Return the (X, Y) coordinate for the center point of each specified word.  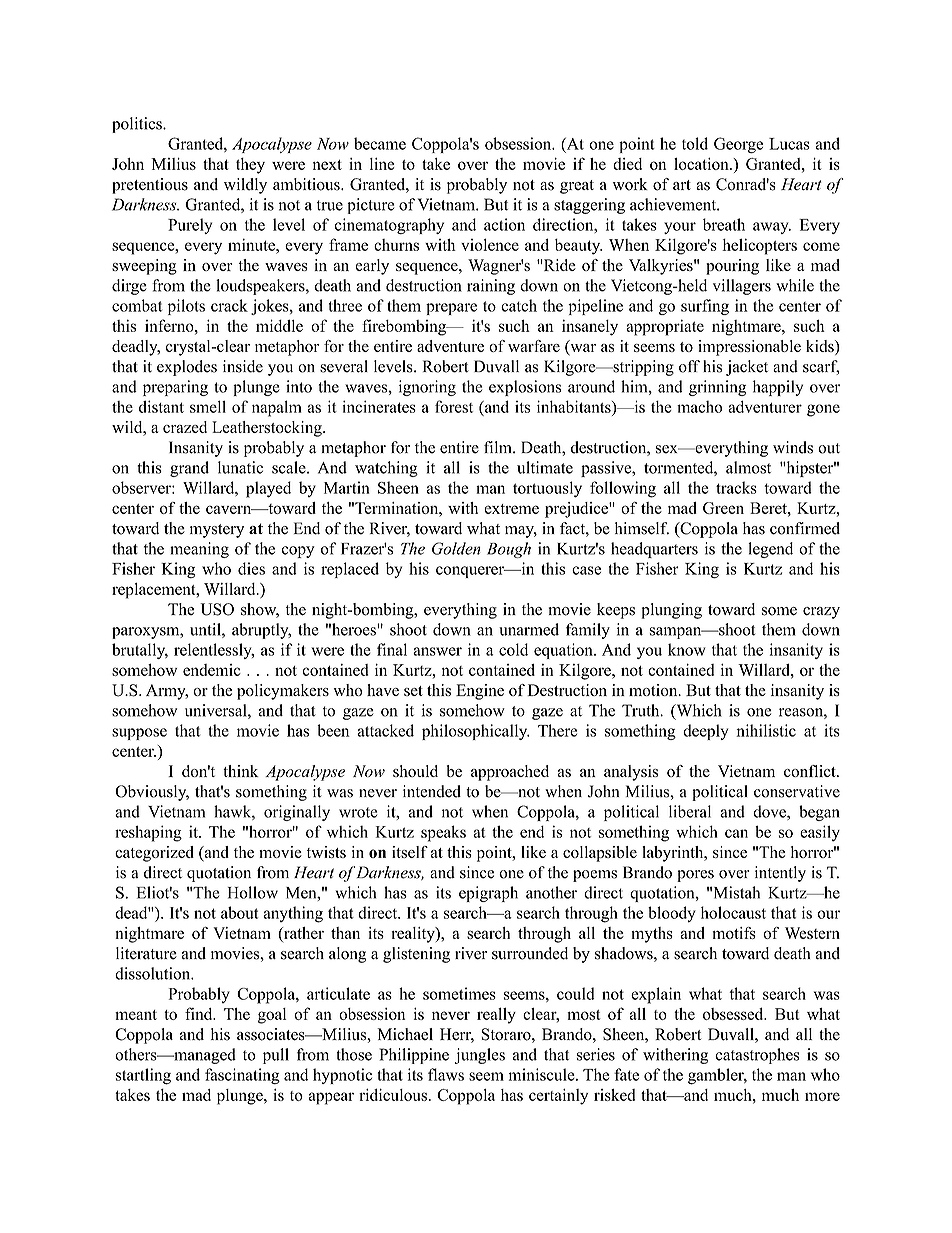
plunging (672, 611)
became (380, 143)
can (736, 833)
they (250, 166)
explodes (187, 368)
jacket (747, 368)
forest (454, 406)
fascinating (242, 1076)
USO (217, 609)
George (738, 145)
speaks (443, 833)
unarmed (529, 629)
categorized (154, 854)
